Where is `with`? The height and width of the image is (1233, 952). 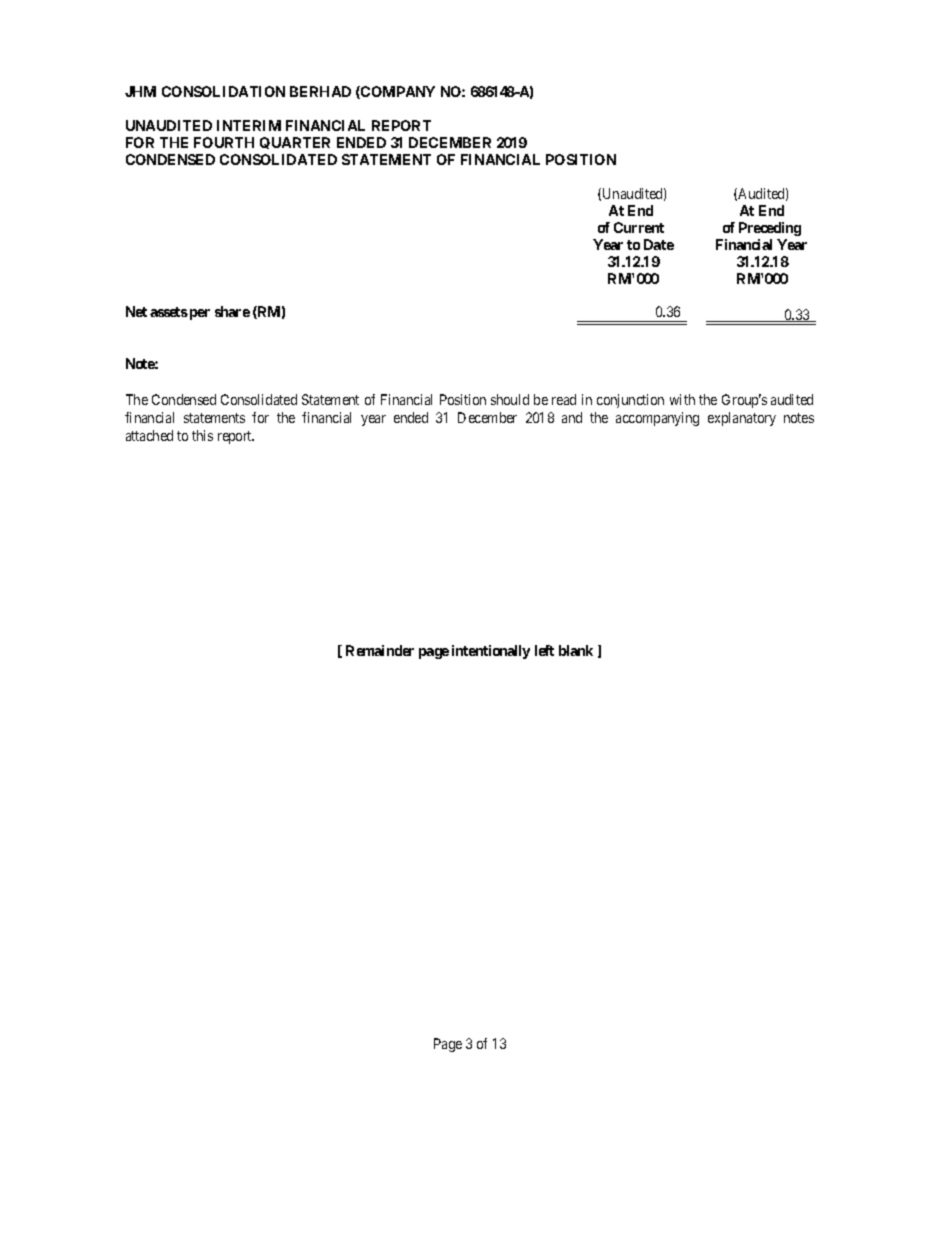 with is located at coordinates (682, 399).
